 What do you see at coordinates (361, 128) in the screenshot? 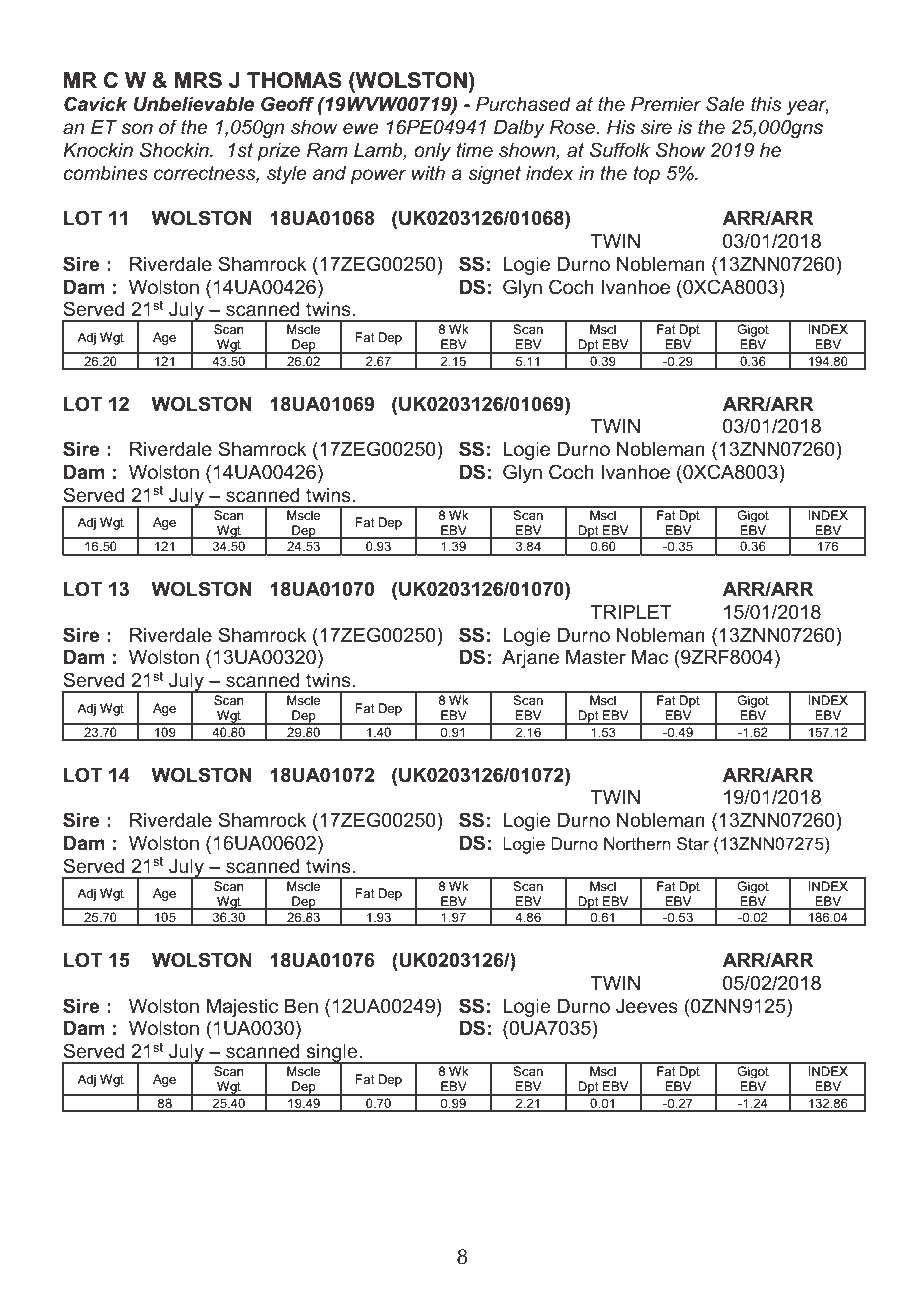
I see `ewe` at bounding box center [361, 128].
